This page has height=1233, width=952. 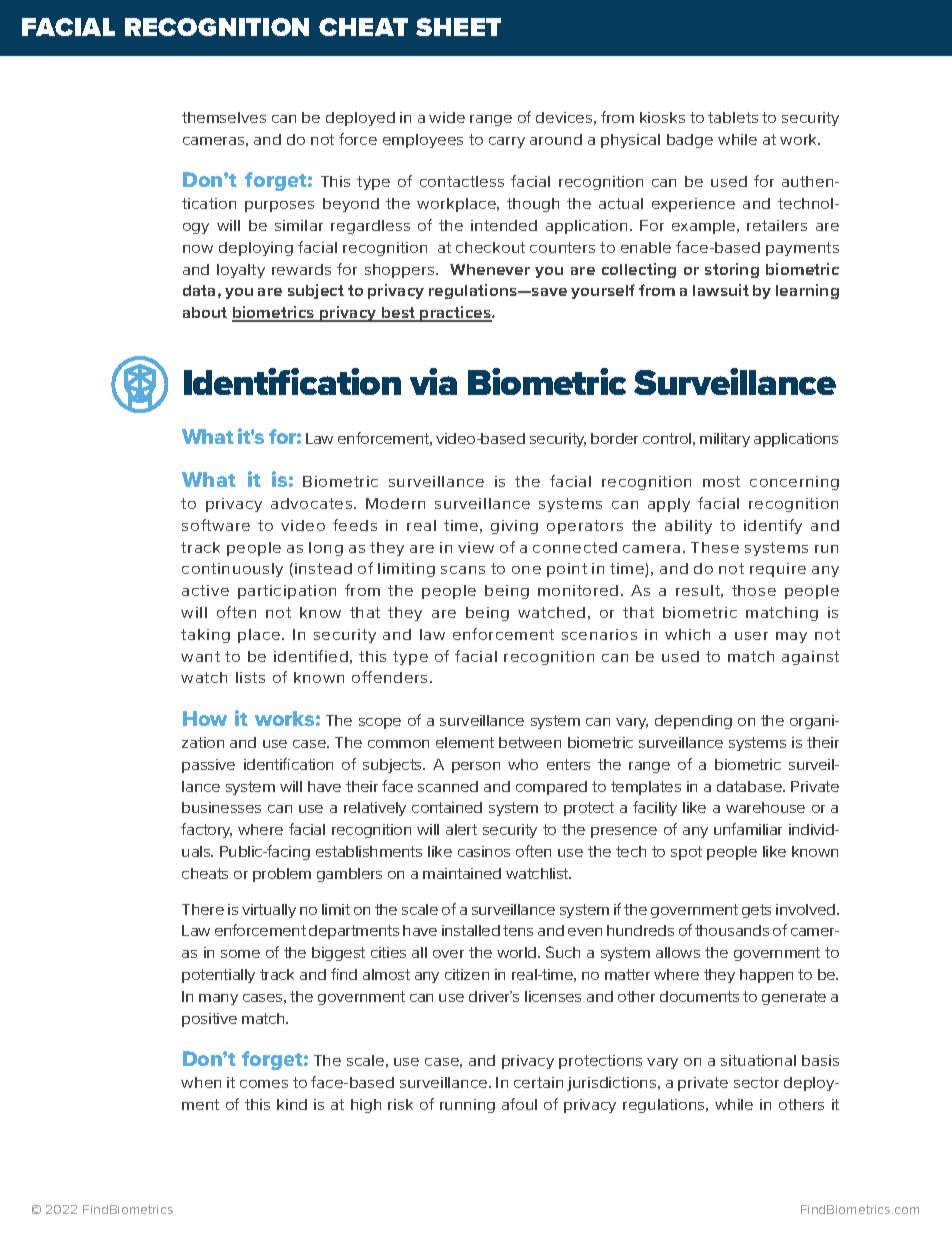 What do you see at coordinates (530, 742) in the page?
I see `between` at bounding box center [530, 742].
